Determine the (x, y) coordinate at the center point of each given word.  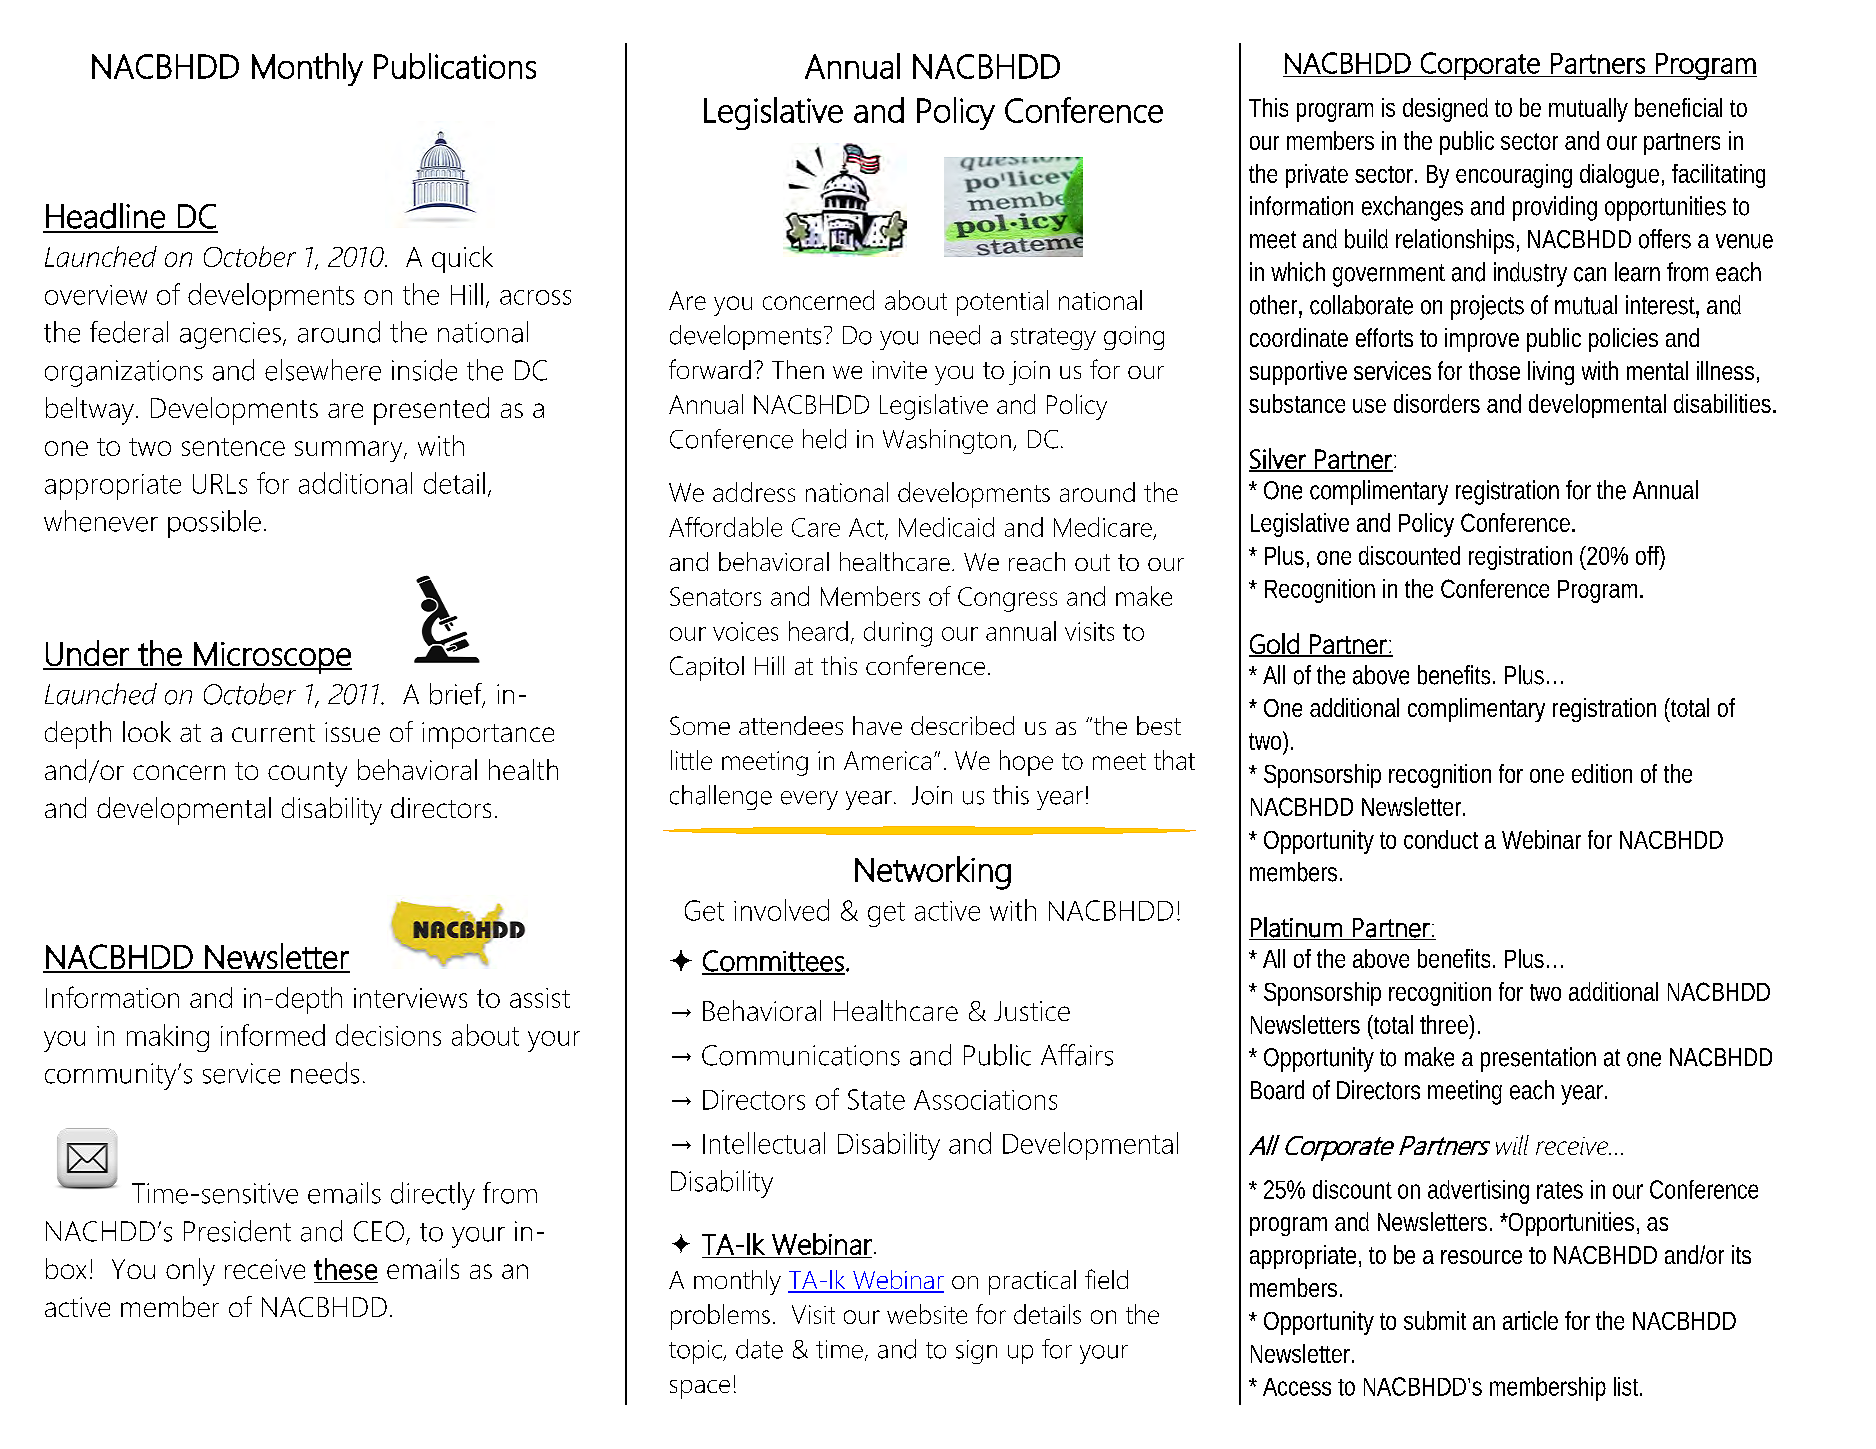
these (345, 1269)
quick (462, 259)
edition (1602, 773)
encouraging (1514, 176)
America (887, 760)
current (273, 733)
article (1530, 1320)
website (927, 1314)
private (1317, 176)
